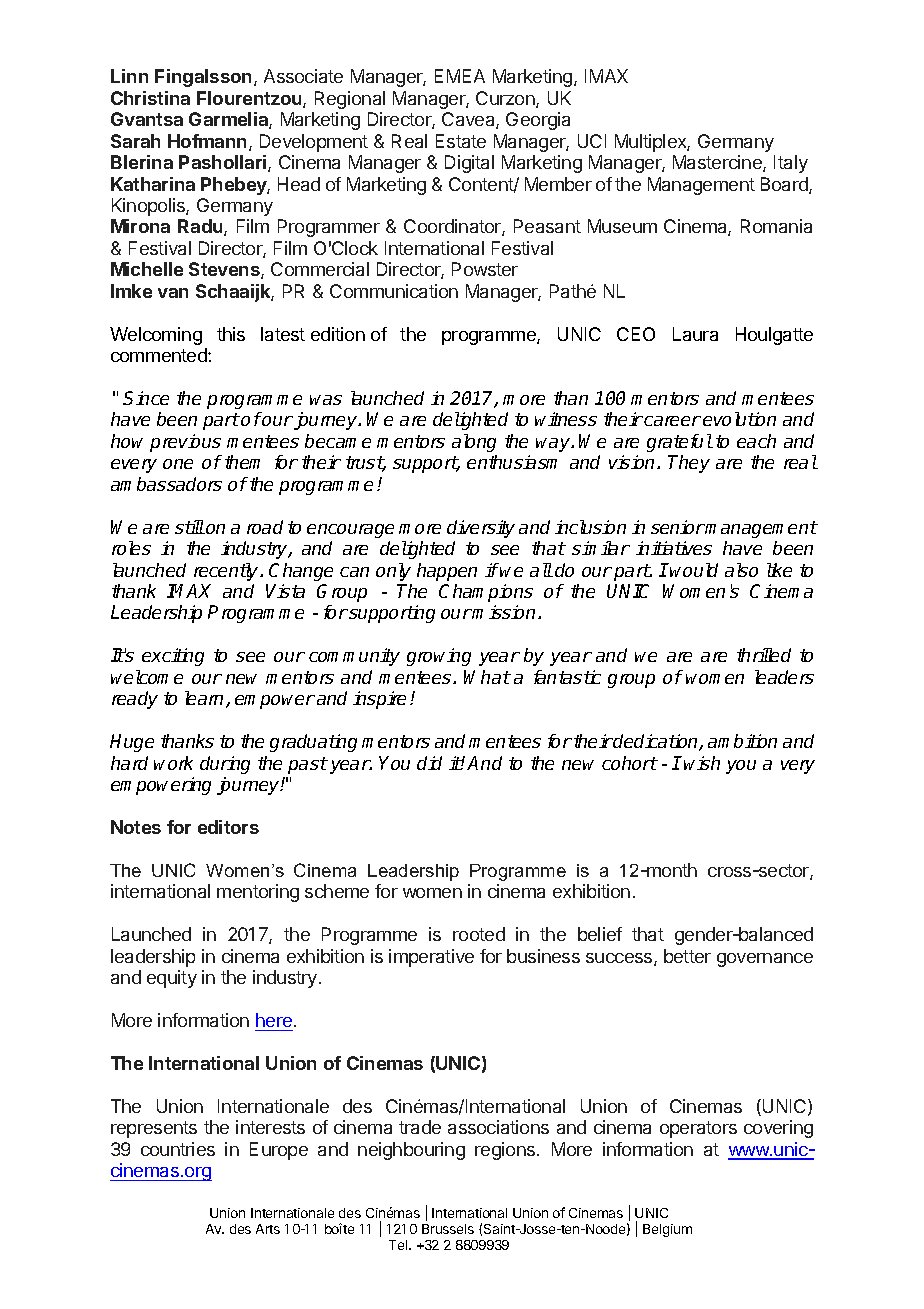 This screenshot has width=924, height=1309. What do you see at coordinates (461, 141) in the screenshot?
I see `Estate` at bounding box center [461, 141].
